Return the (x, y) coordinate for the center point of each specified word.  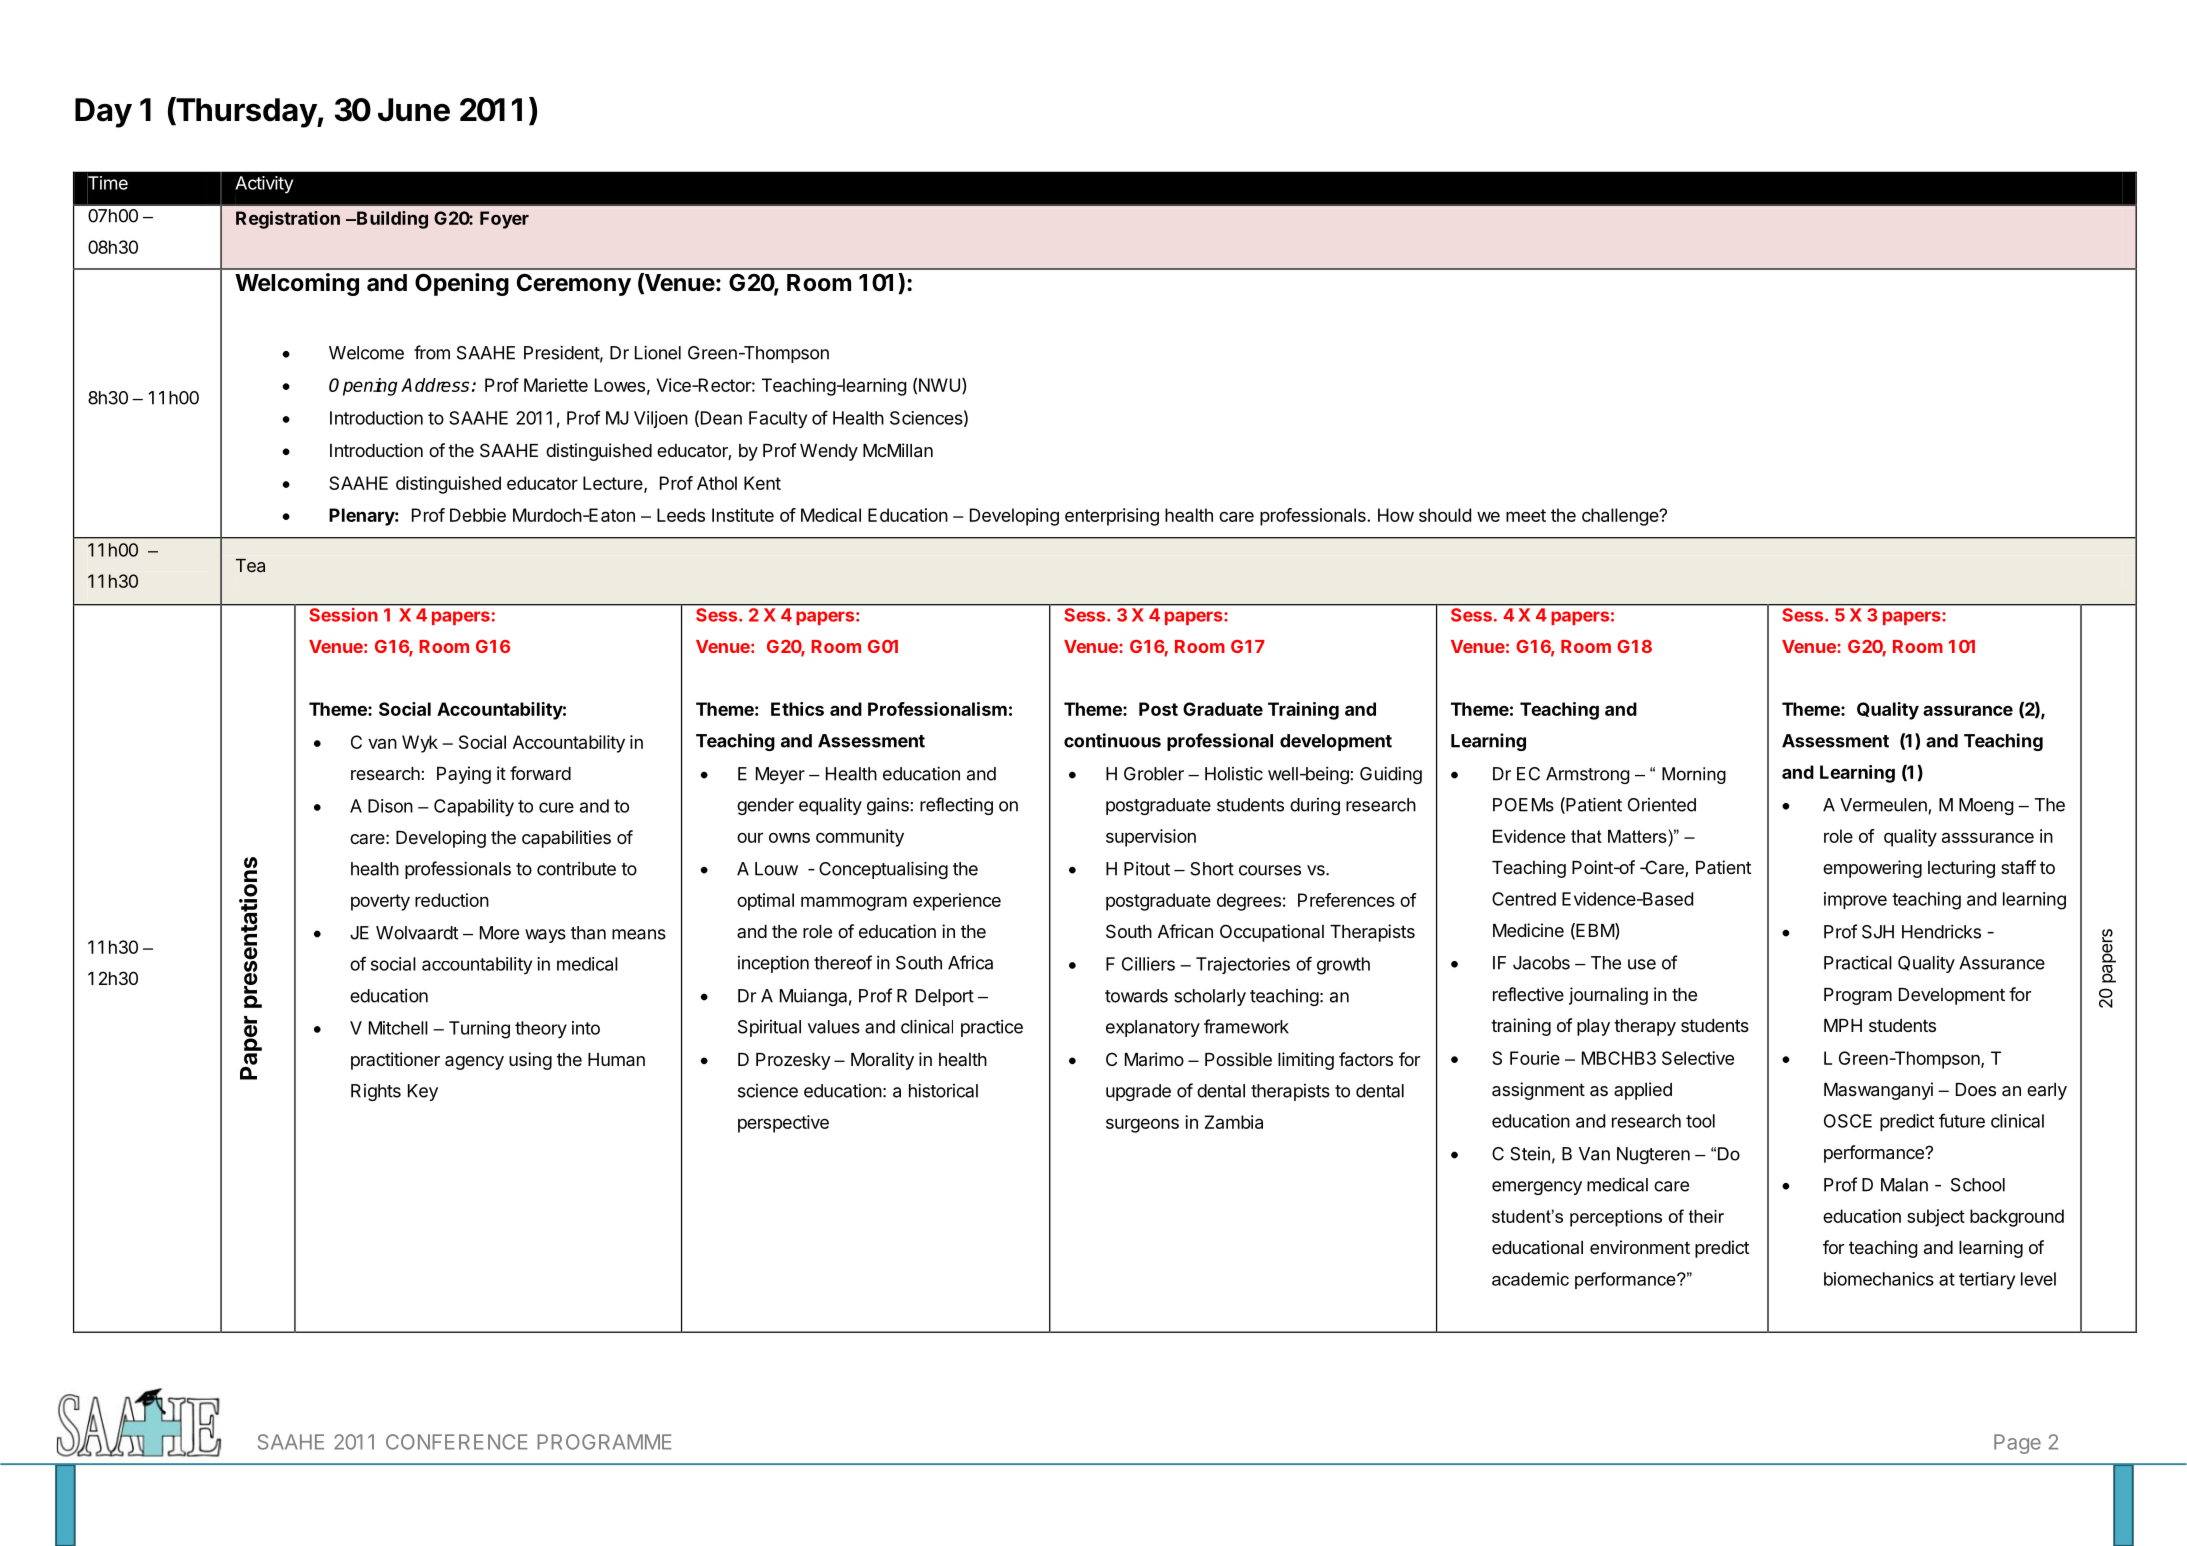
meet (1526, 515)
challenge (1621, 517)
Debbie (478, 515)
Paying (464, 775)
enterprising (1112, 517)
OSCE (1848, 1121)
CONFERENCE (457, 1442)
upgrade (1138, 1092)
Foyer (504, 220)
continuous (1112, 740)
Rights (376, 1092)
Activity (264, 185)
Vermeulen (1884, 806)
